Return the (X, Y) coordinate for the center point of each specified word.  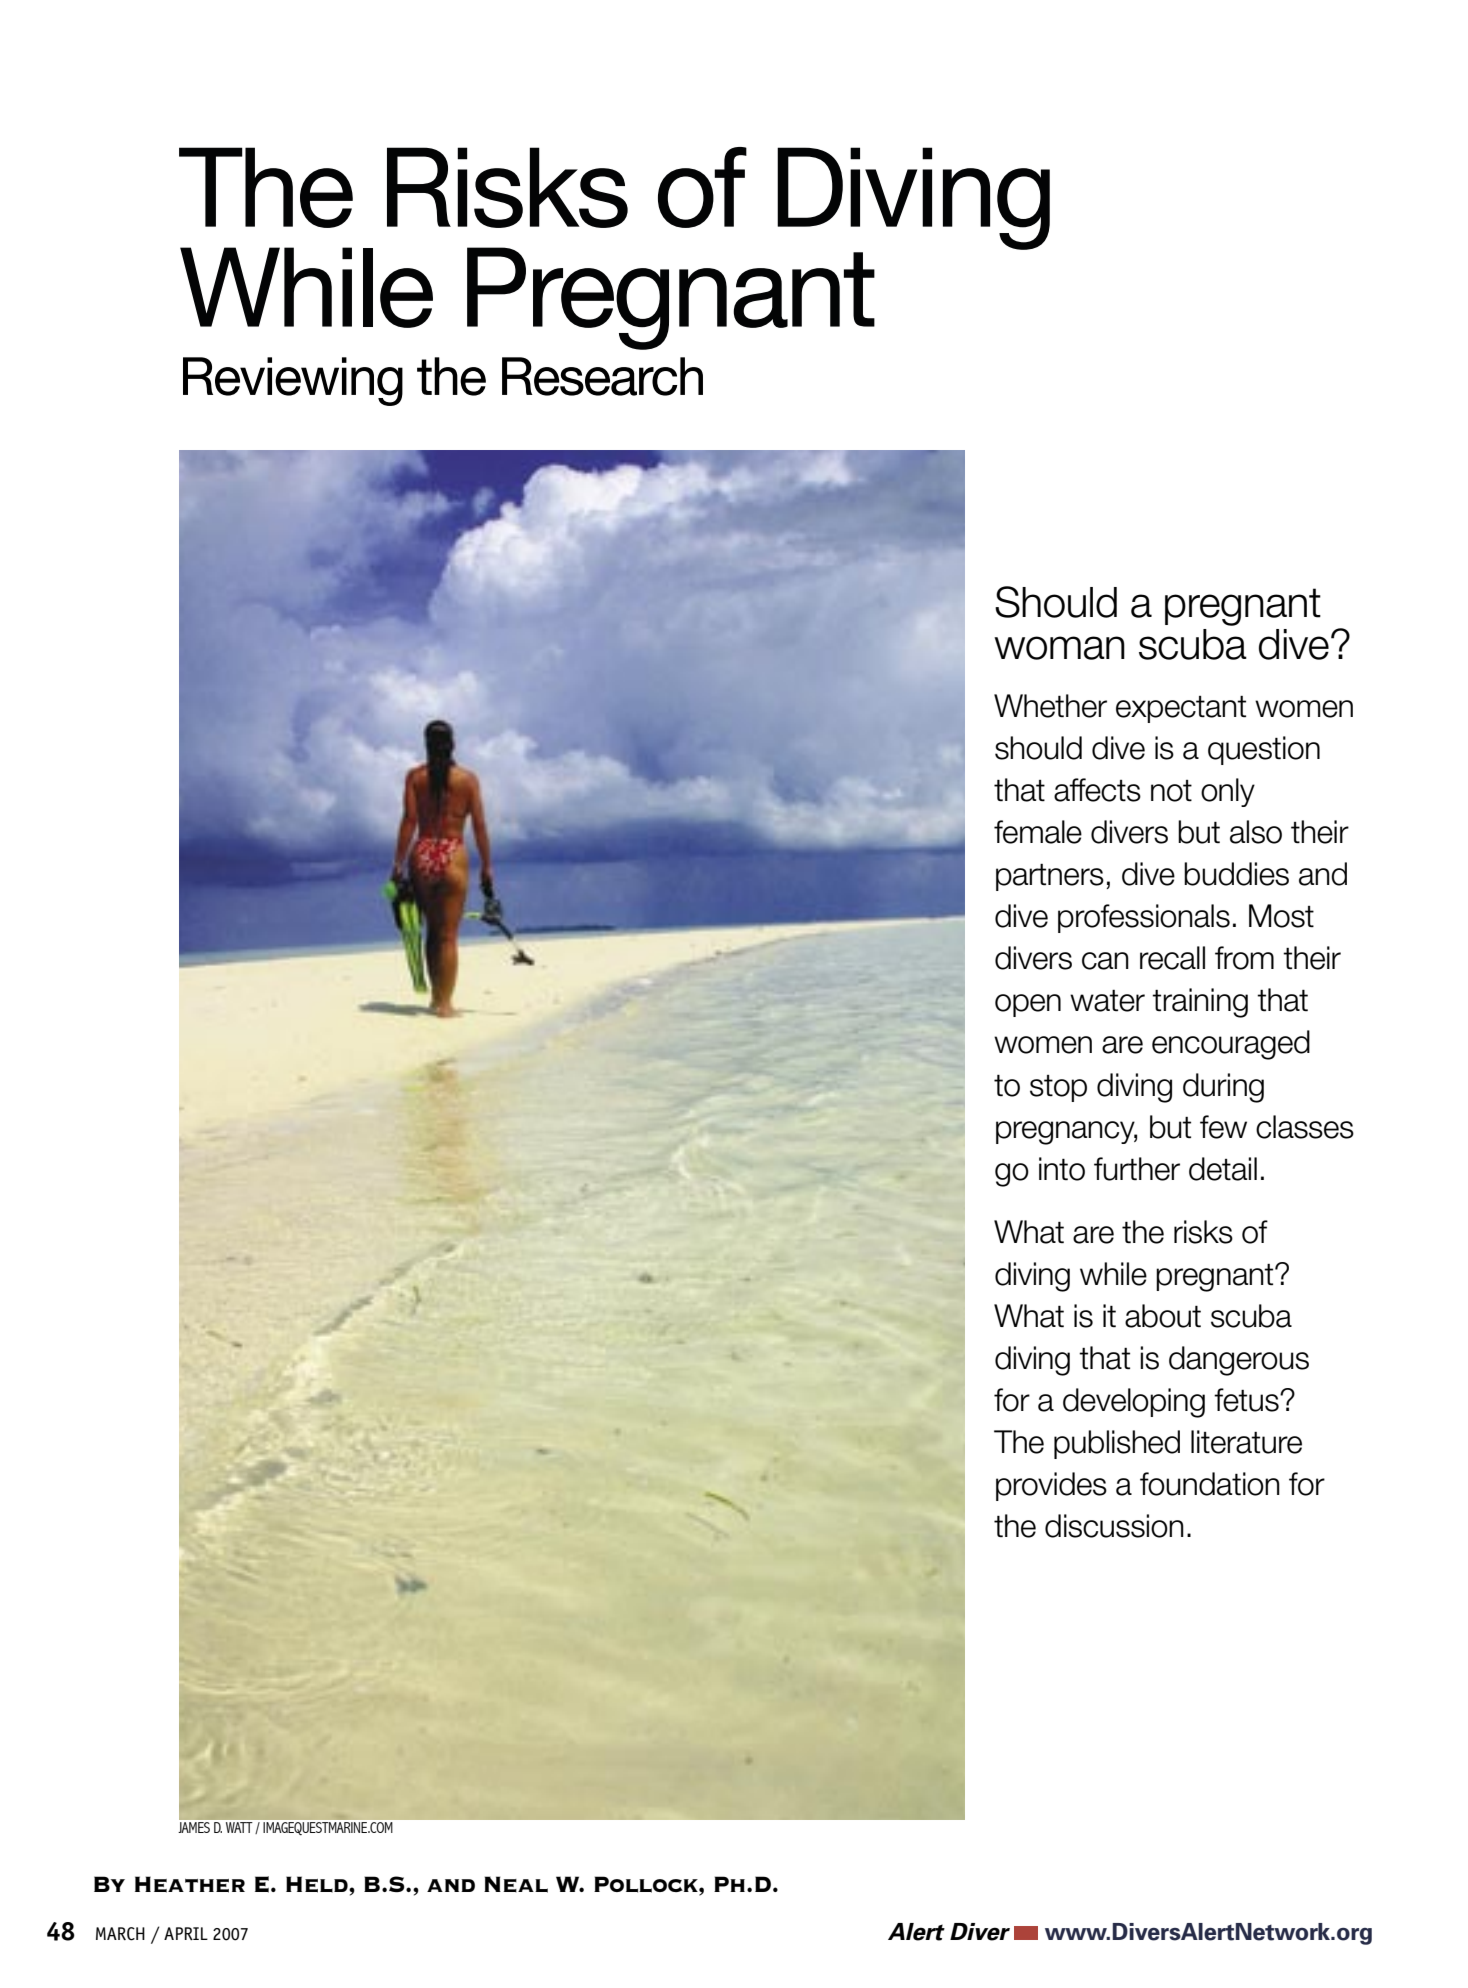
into (1062, 1169)
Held (318, 1884)
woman (1059, 648)
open (1028, 1005)
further (1137, 1169)
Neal (516, 1884)
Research (602, 376)
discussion (1114, 1526)
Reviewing (293, 381)
